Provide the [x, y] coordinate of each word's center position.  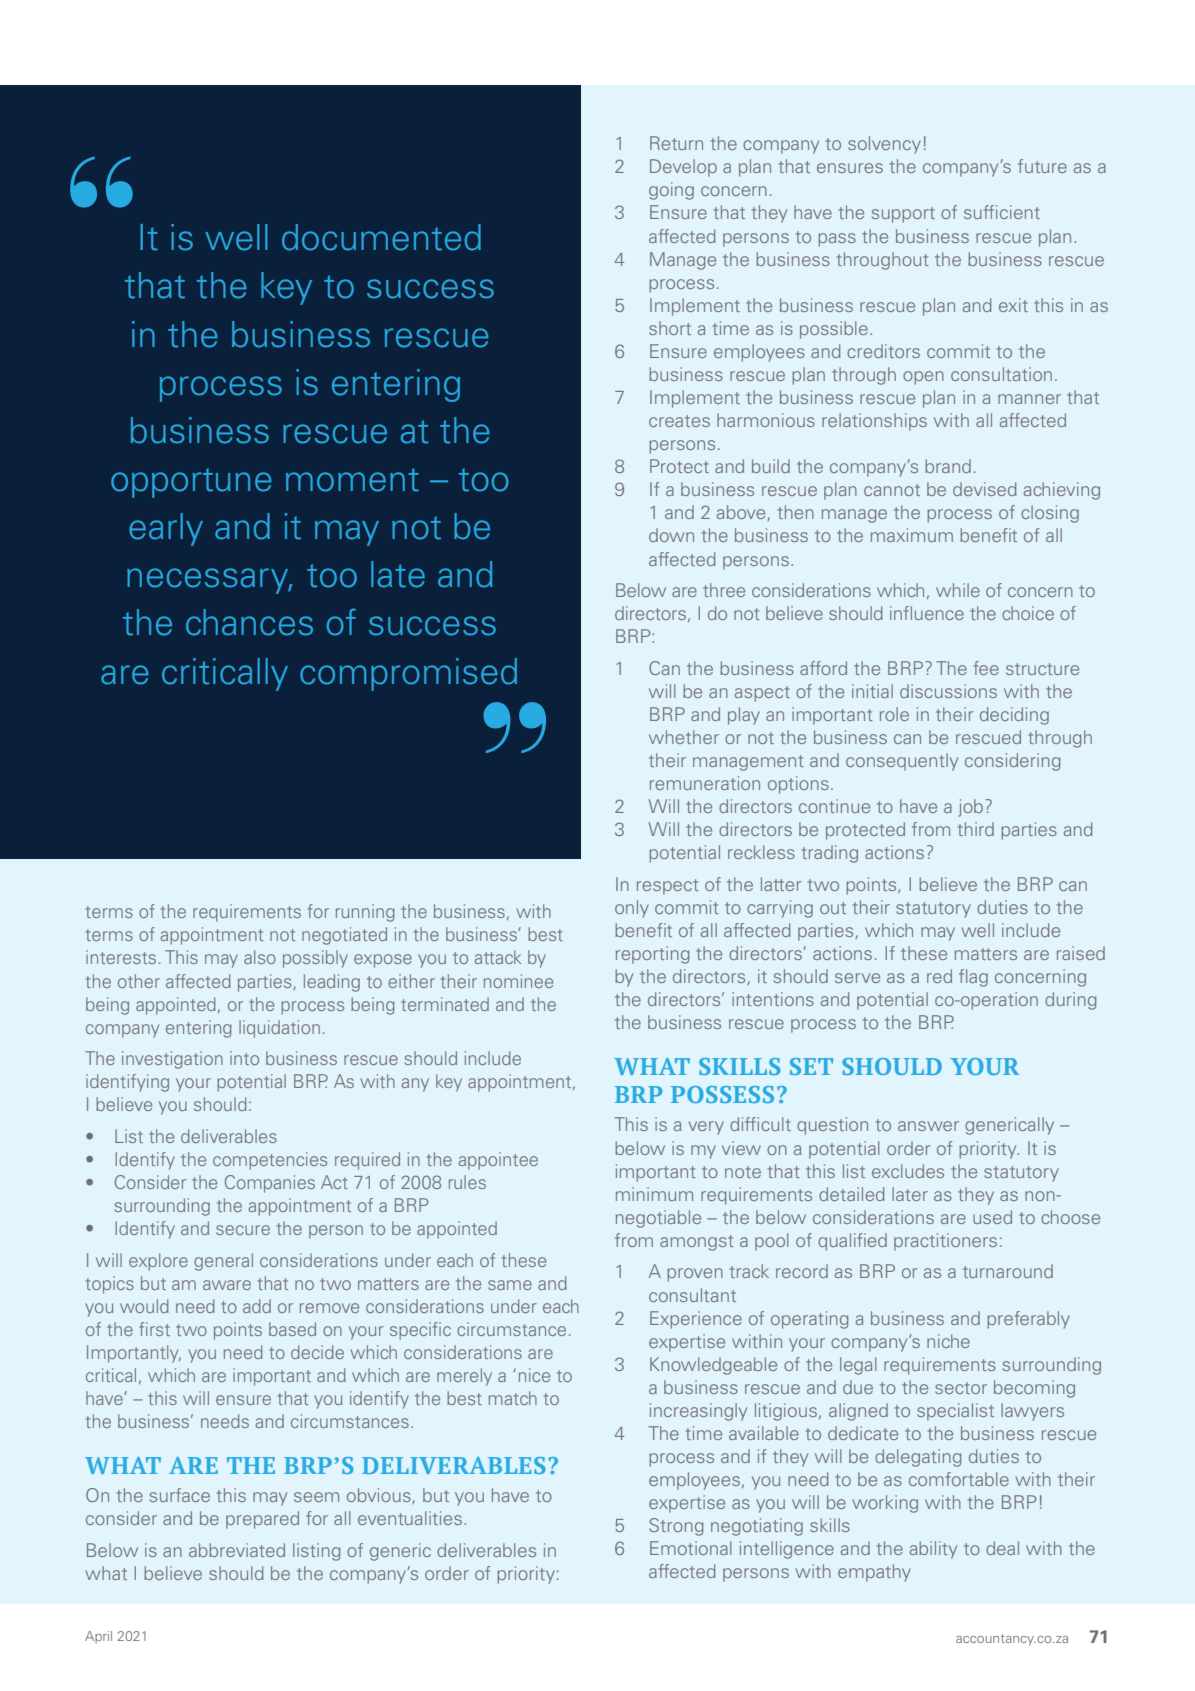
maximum [912, 535]
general [223, 1262]
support [903, 215]
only [632, 909]
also [260, 957]
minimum [654, 1194]
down [671, 535]
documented [381, 237]
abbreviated [237, 1550]
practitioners [945, 1242]
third [976, 829]
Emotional [691, 1548]
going [671, 191]
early [166, 529]
